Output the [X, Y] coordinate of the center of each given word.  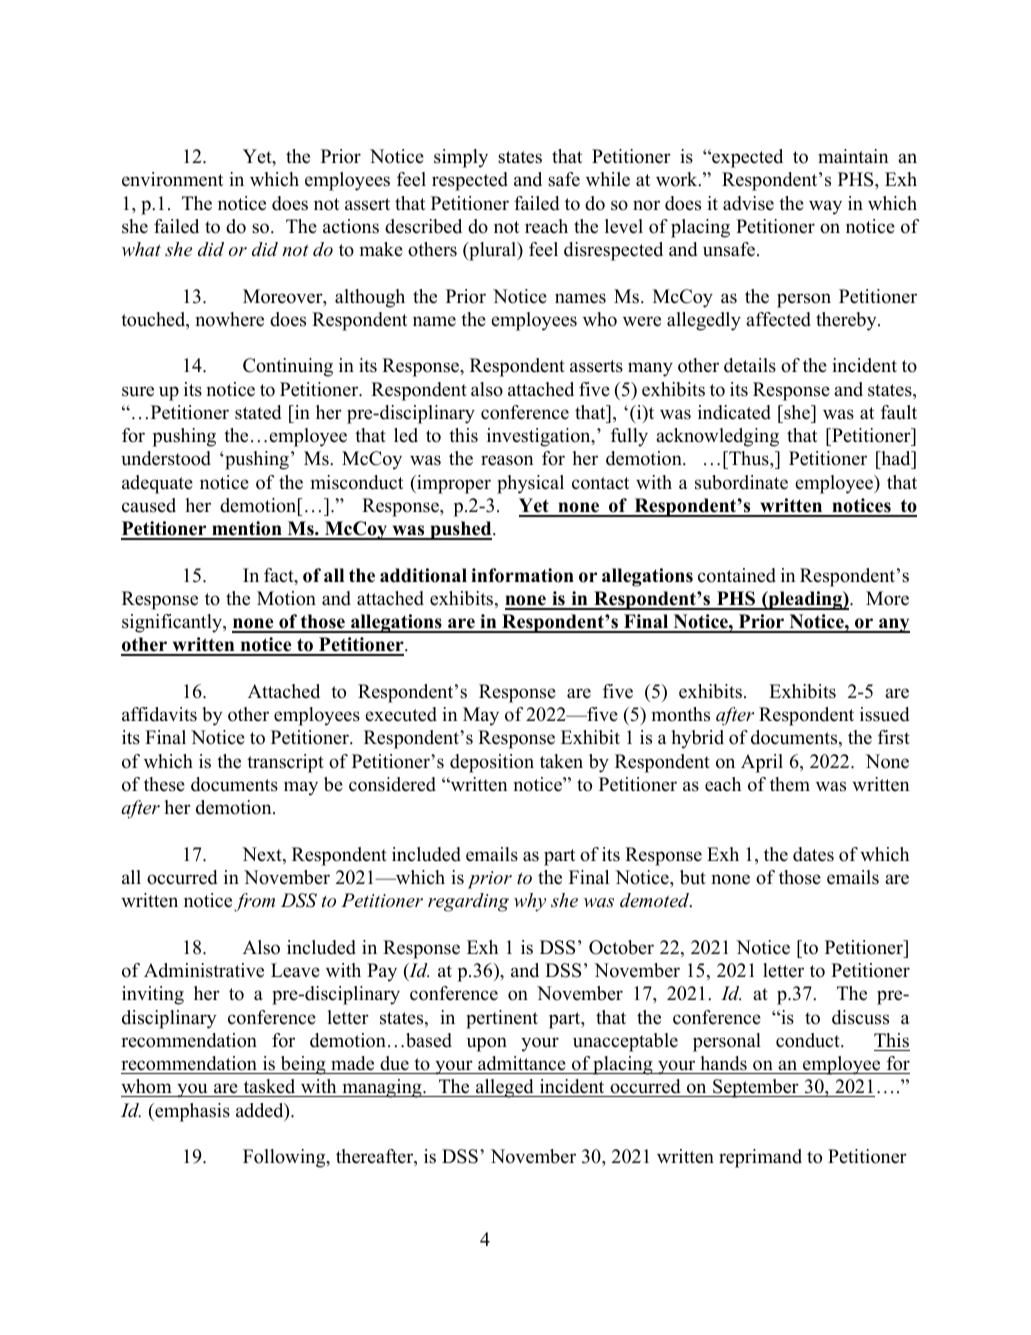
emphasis [191, 1112]
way [825, 207]
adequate [157, 484]
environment [172, 179]
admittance [522, 1063]
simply [461, 158]
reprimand [760, 1158]
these [164, 784]
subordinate [741, 482]
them [790, 784]
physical [530, 484]
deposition [492, 763]
